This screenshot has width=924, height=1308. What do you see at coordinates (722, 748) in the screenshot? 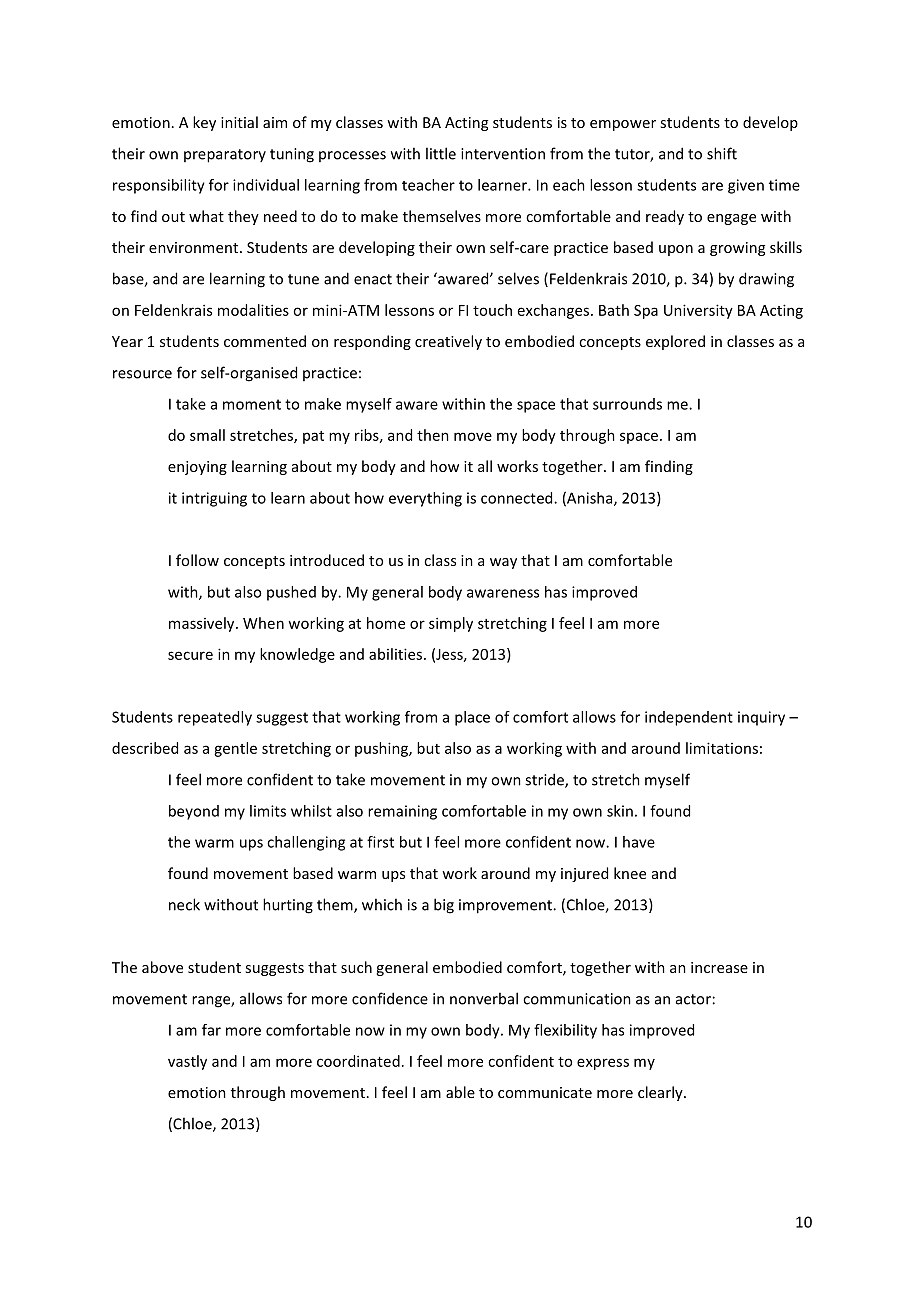
I see `limitations` at bounding box center [722, 748].
